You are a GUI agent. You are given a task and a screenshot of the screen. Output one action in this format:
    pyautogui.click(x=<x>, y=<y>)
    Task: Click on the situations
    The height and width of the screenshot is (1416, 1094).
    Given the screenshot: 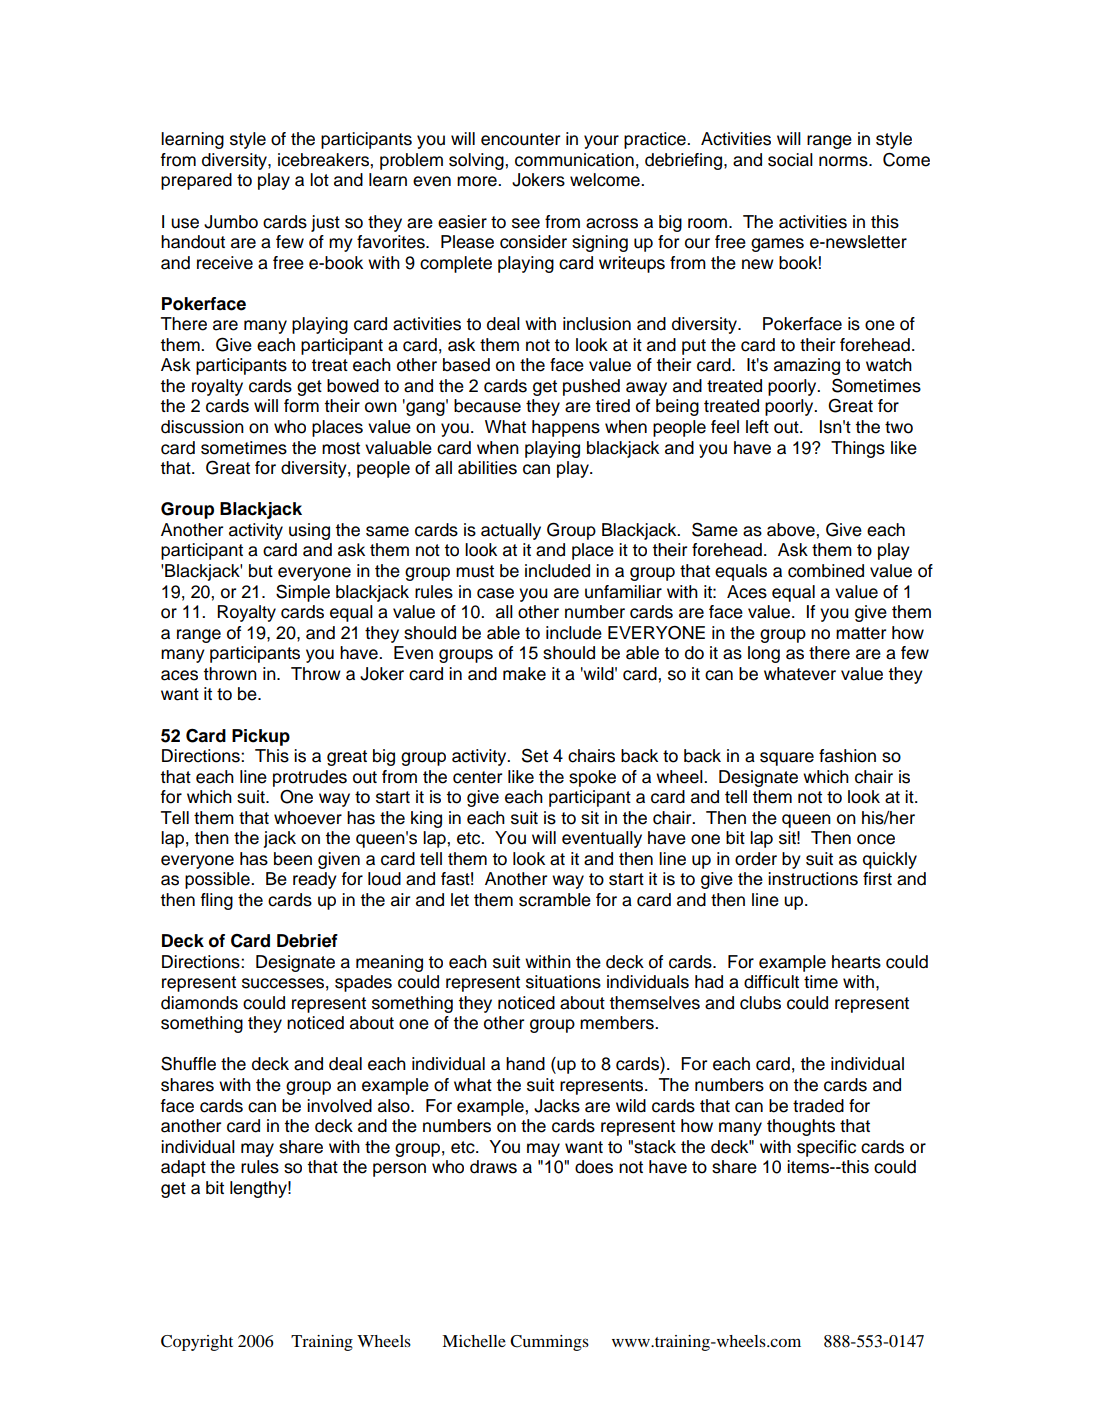 What is the action you would take?
    pyautogui.click(x=563, y=982)
